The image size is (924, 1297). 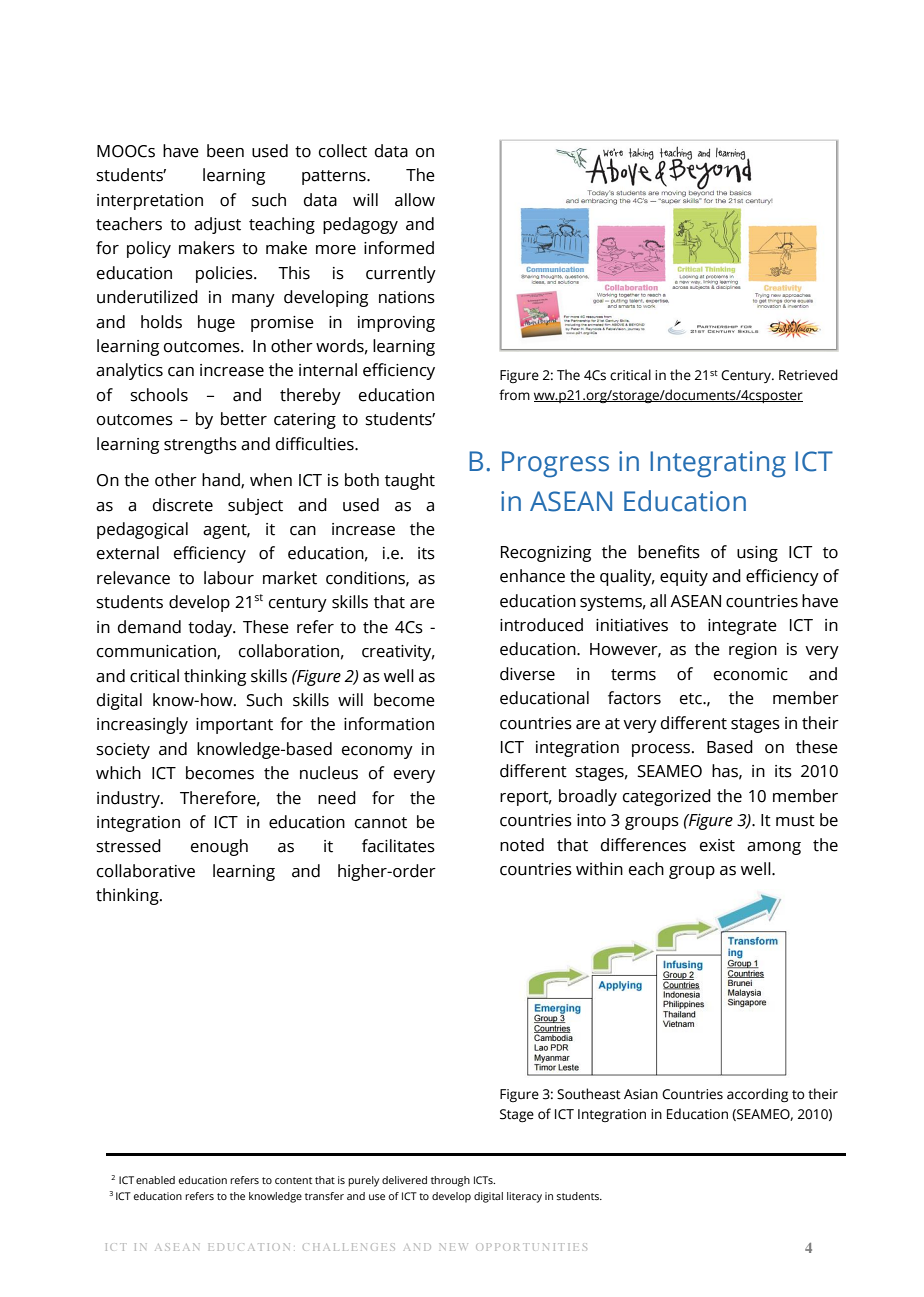 I want to click on communication, so click(x=157, y=652).
